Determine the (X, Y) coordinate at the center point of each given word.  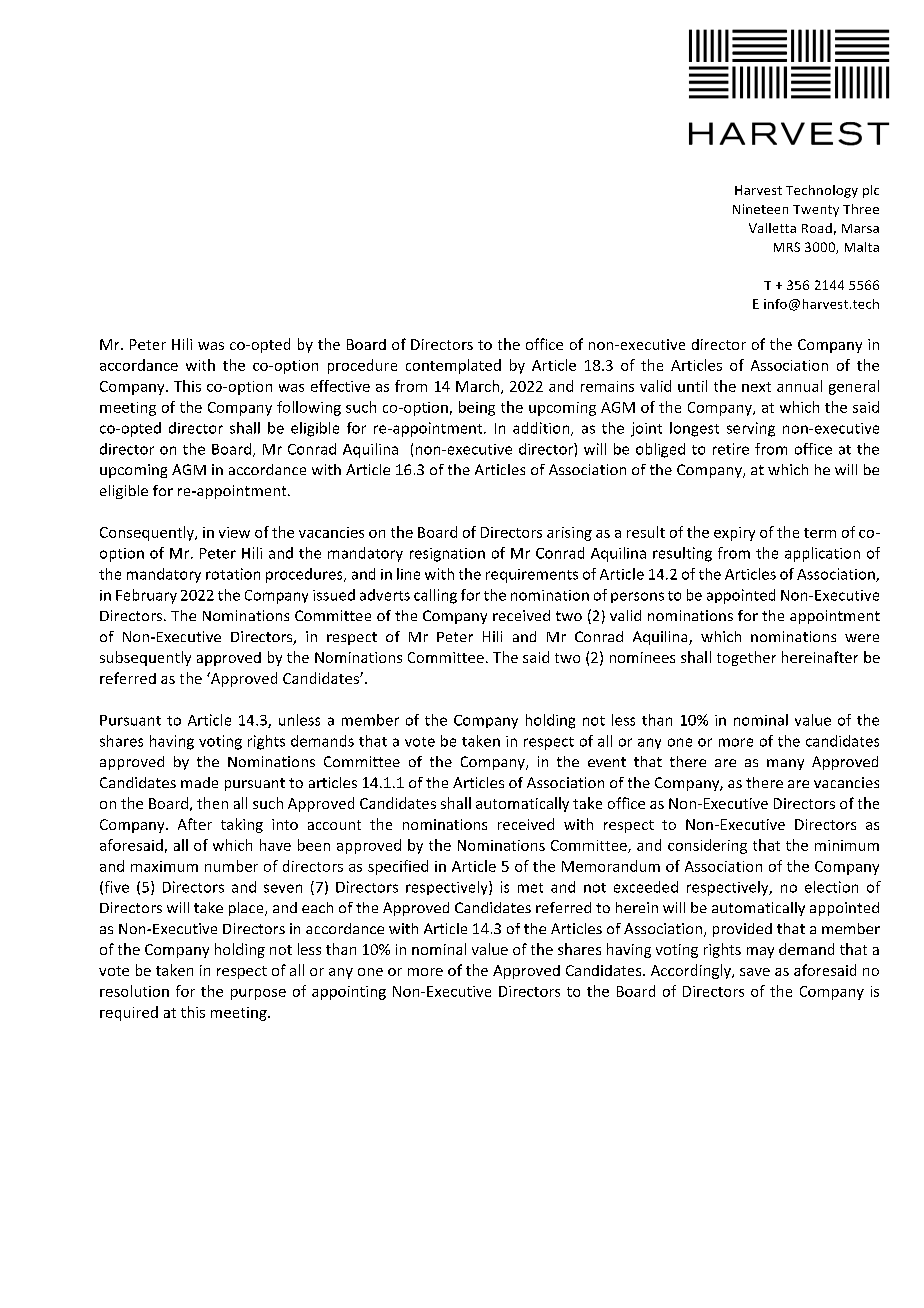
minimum (847, 845)
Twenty (816, 211)
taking (242, 825)
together (746, 658)
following (309, 408)
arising (569, 534)
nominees (642, 657)
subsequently (145, 658)
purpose (258, 994)
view (234, 532)
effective (340, 386)
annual (799, 386)
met (530, 888)
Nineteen (760, 209)
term (820, 533)
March (477, 386)
